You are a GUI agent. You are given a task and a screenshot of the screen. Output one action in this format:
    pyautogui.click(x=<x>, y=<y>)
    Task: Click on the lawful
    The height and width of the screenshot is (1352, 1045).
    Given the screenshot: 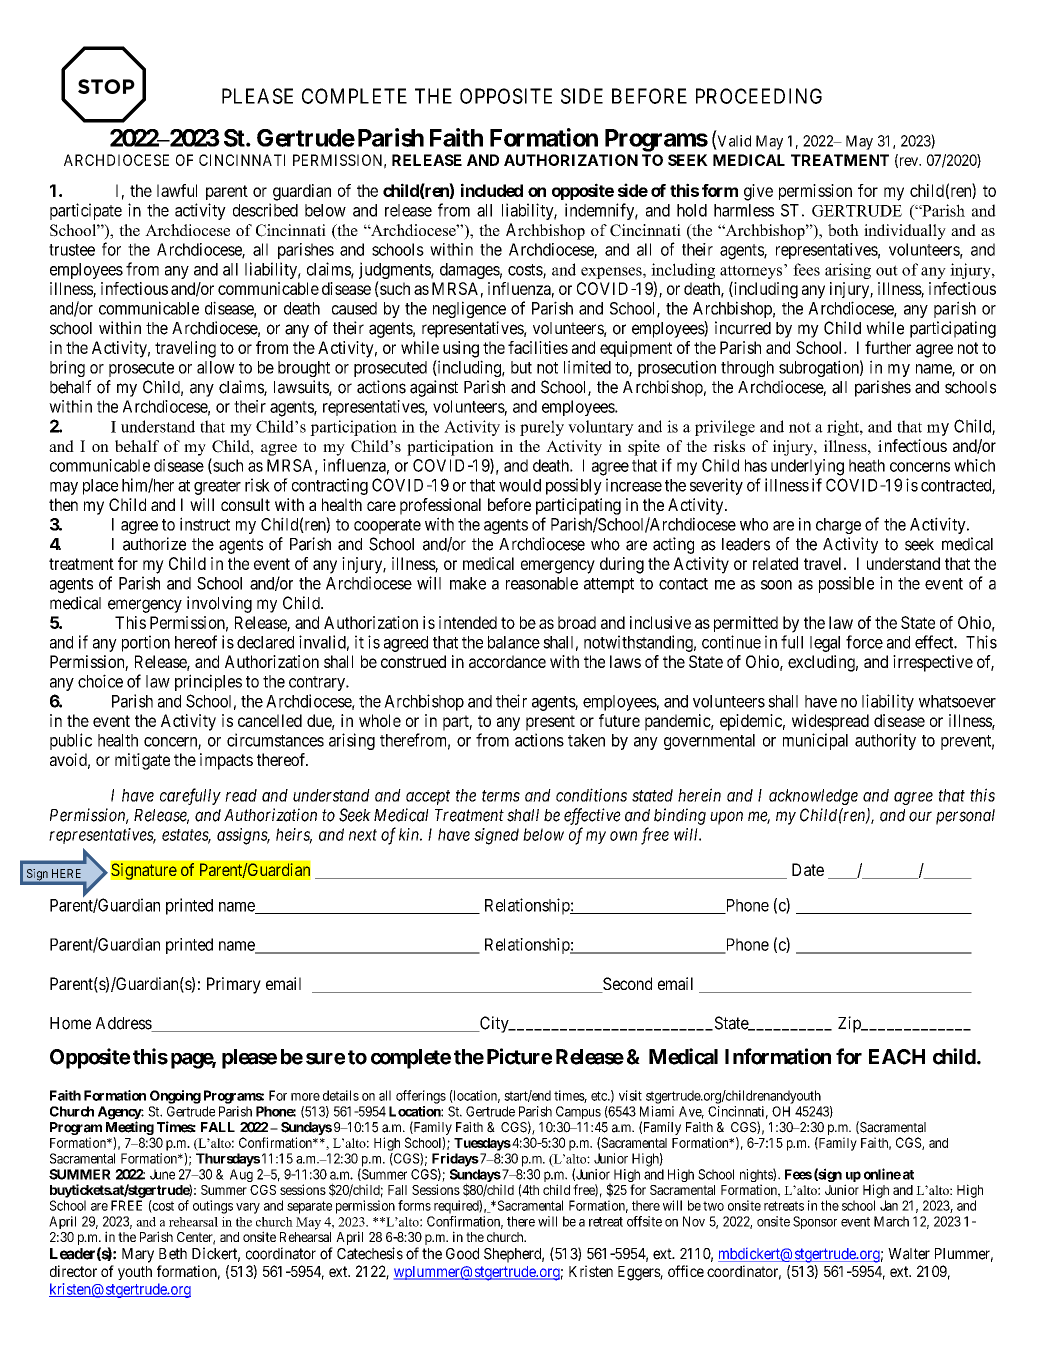 What is the action you would take?
    pyautogui.click(x=177, y=190)
